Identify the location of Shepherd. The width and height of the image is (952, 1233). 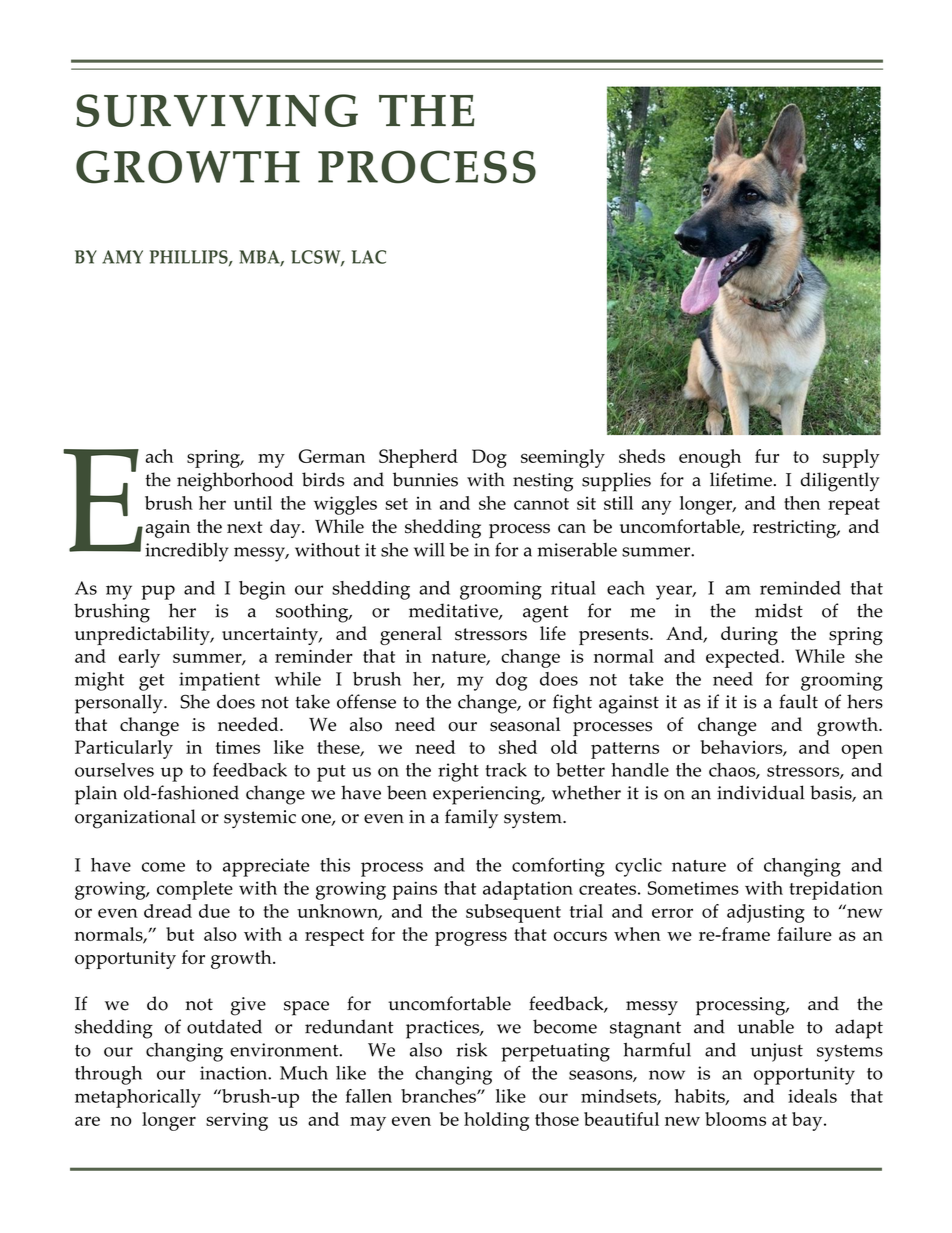
(418, 458).
